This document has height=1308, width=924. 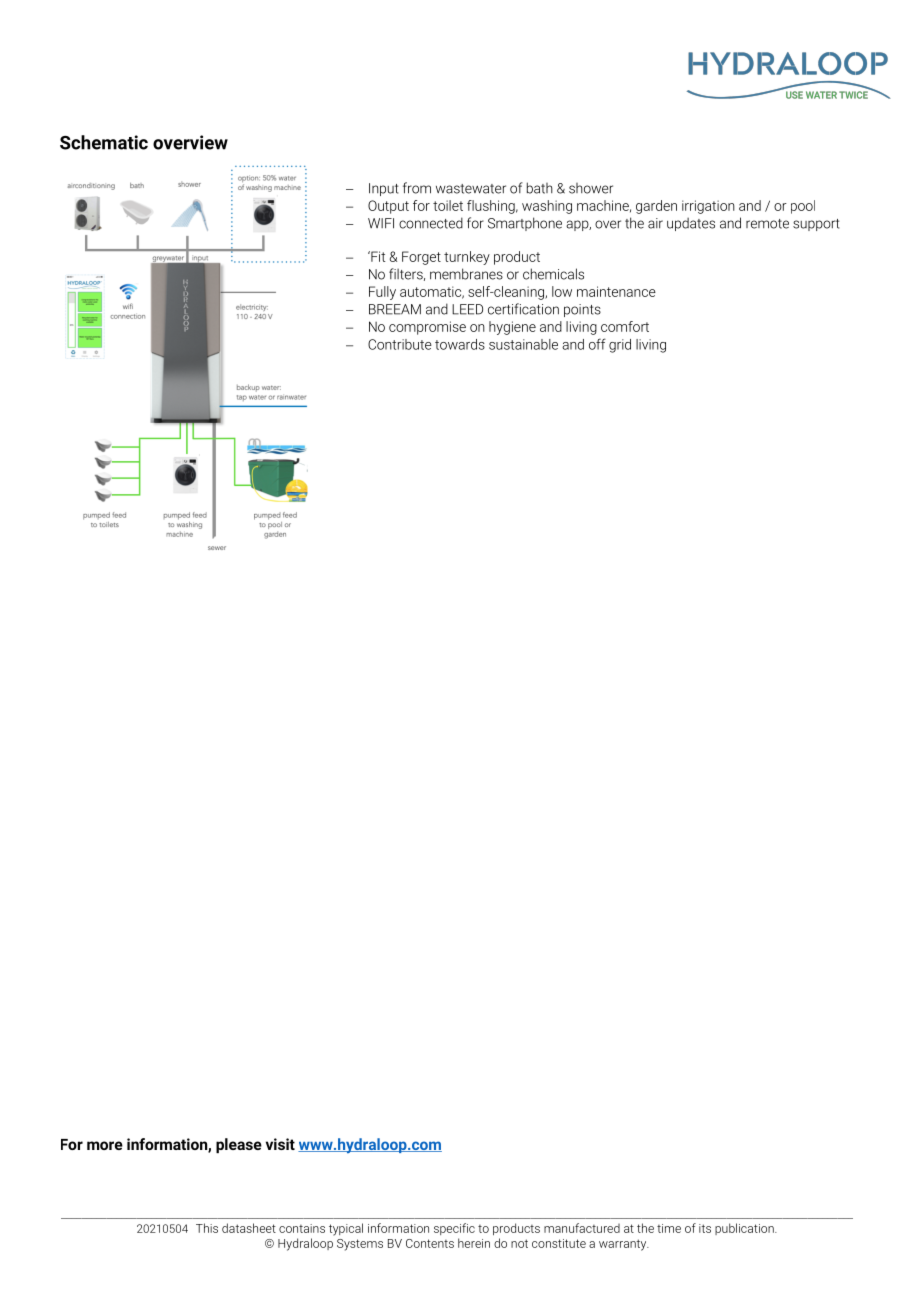 What do you see at coordinates (104, 142) in the document?
I see `Schematic` at bounding box center [104, 142].
